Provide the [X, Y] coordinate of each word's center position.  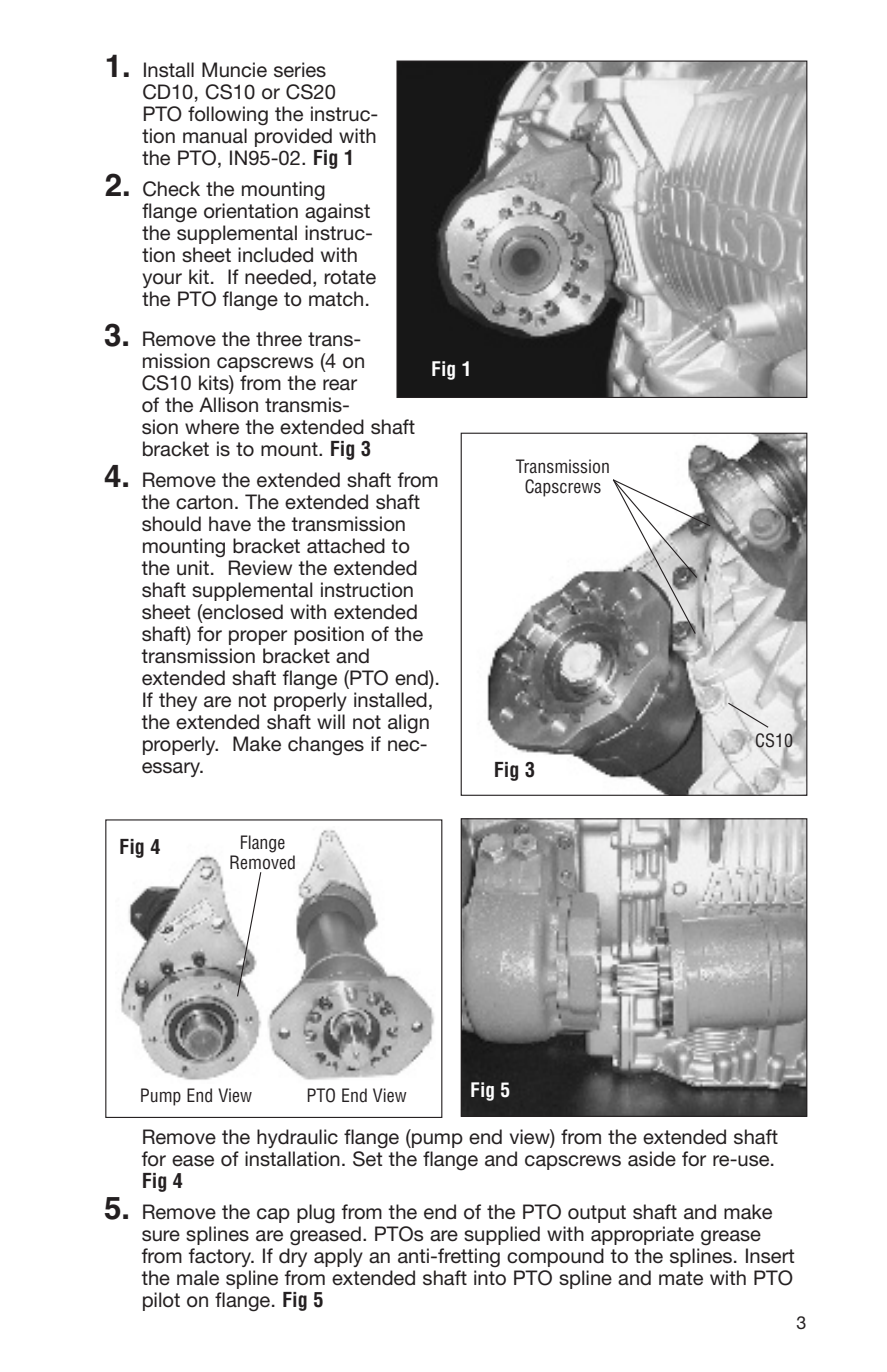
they [178, 701]
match [336, 299]
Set [368, 1157]
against [337, 213]
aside [652, 1159]
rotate [350, 277]
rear [340, 385]
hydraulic [297, 1138]
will [331, 721]
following [228, 116]
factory [221, 1257]
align [408, 724]
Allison [228, 405]
